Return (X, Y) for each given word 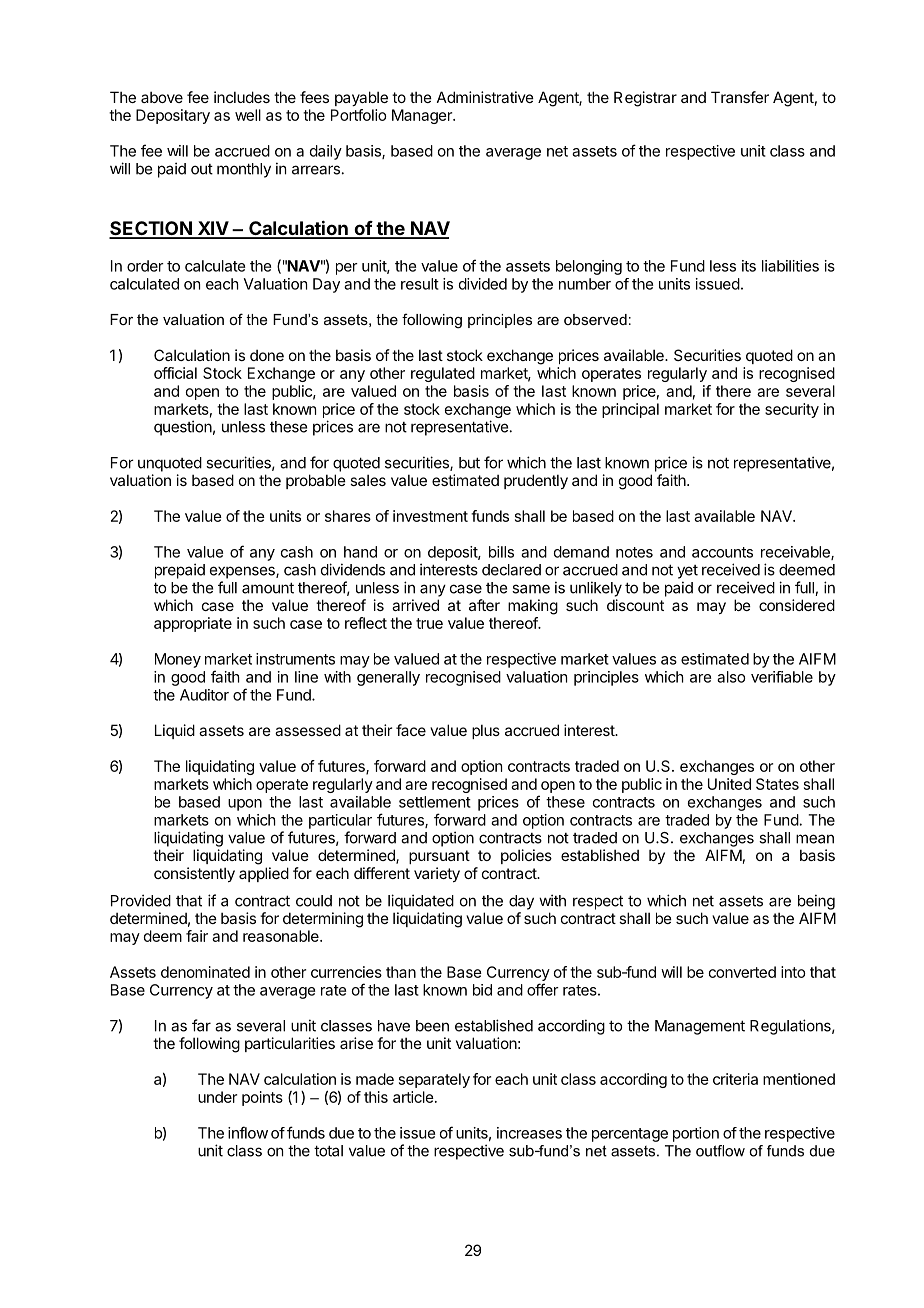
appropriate (193, 624)
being (816, 902)
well (248, 115)
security (792, 410)
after (484, 605)
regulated (443, 374)
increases (529, 1133)
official (175, 373)
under (217, 1097)
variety (437, 874)
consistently (194, 874)
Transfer (740, 97)
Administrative (485, 97)
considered (797, 605)
